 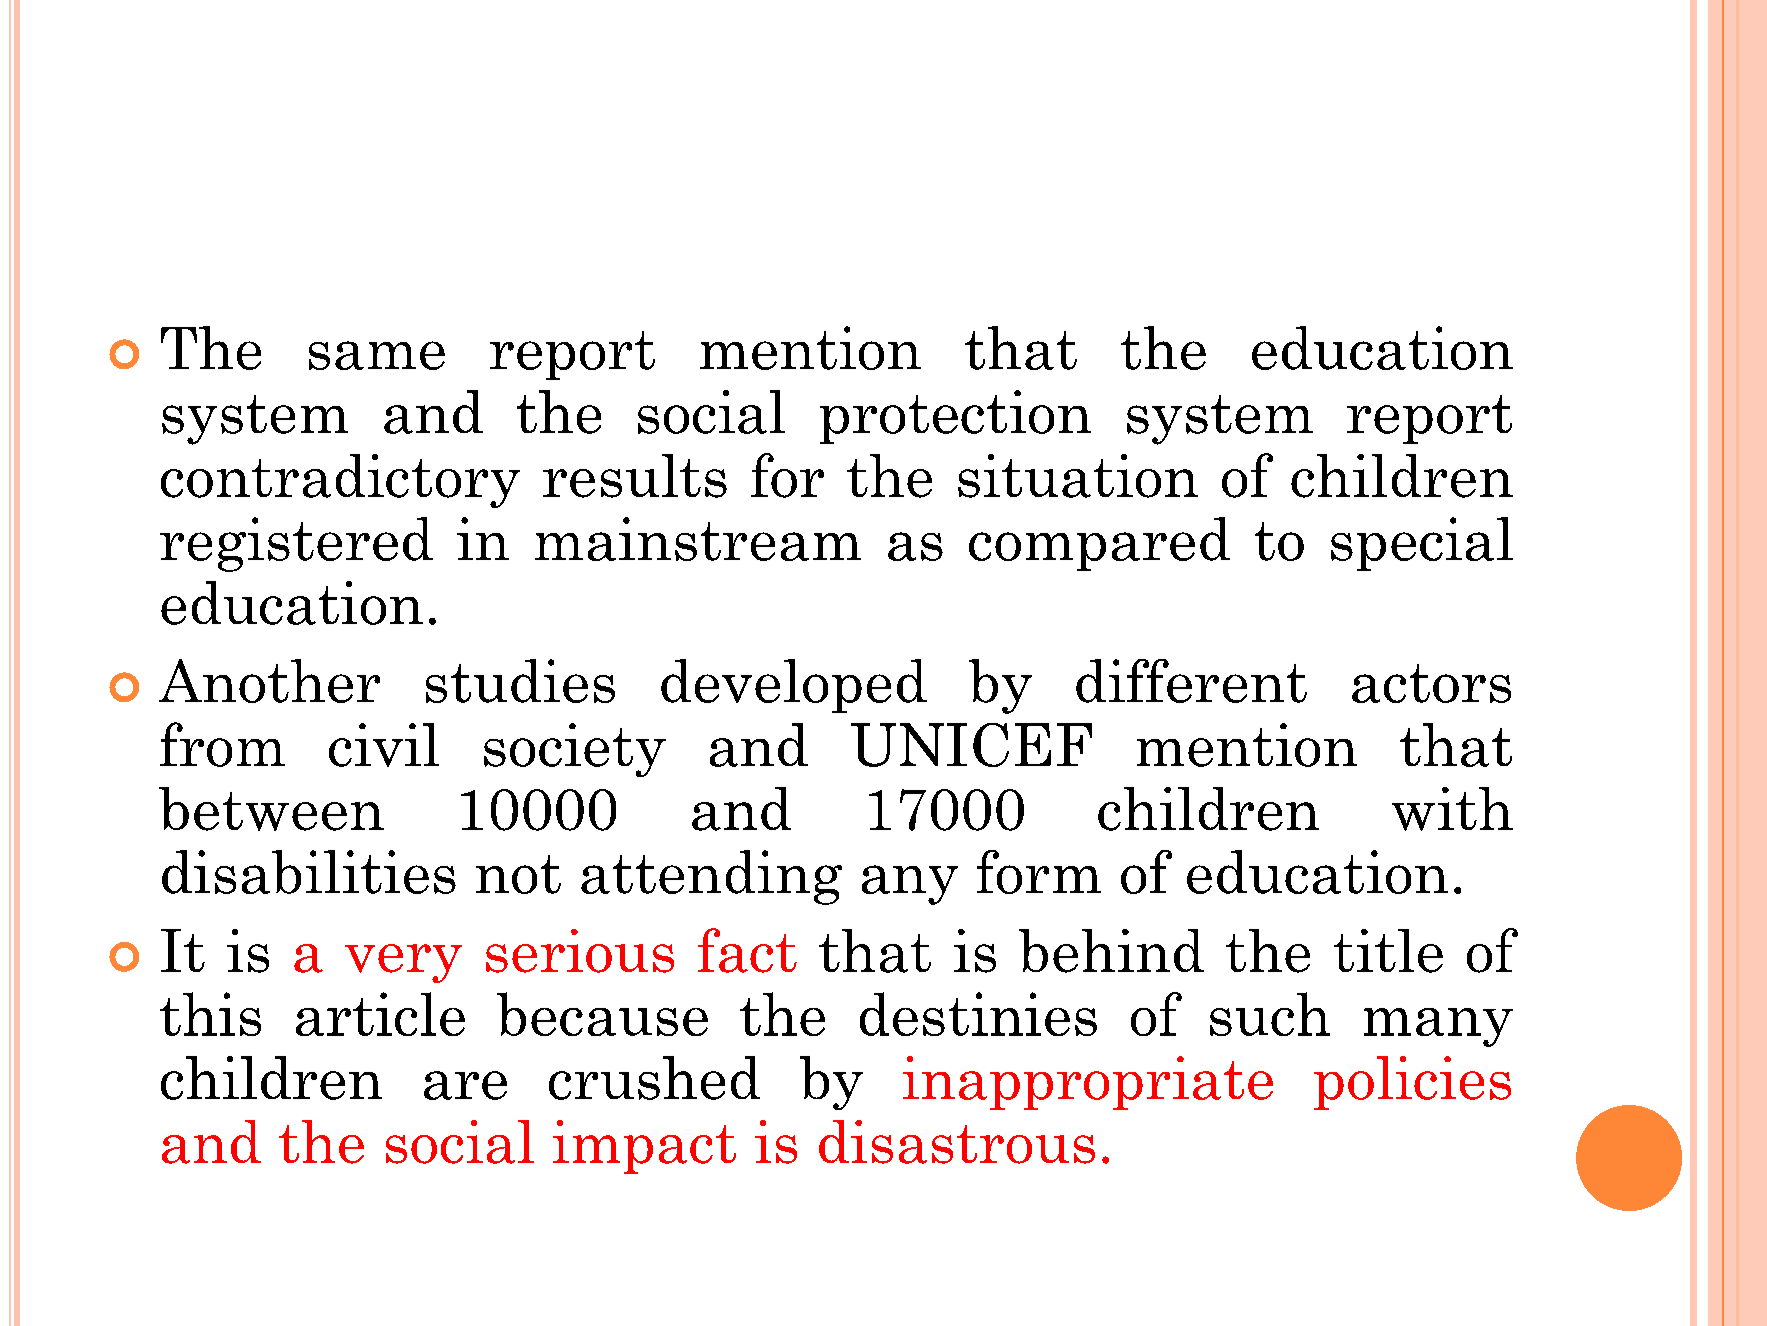 What do you see at coordinates (957, 1142) in the screenshot?
I see `disastrous` at bounding box center [957, 1142].
